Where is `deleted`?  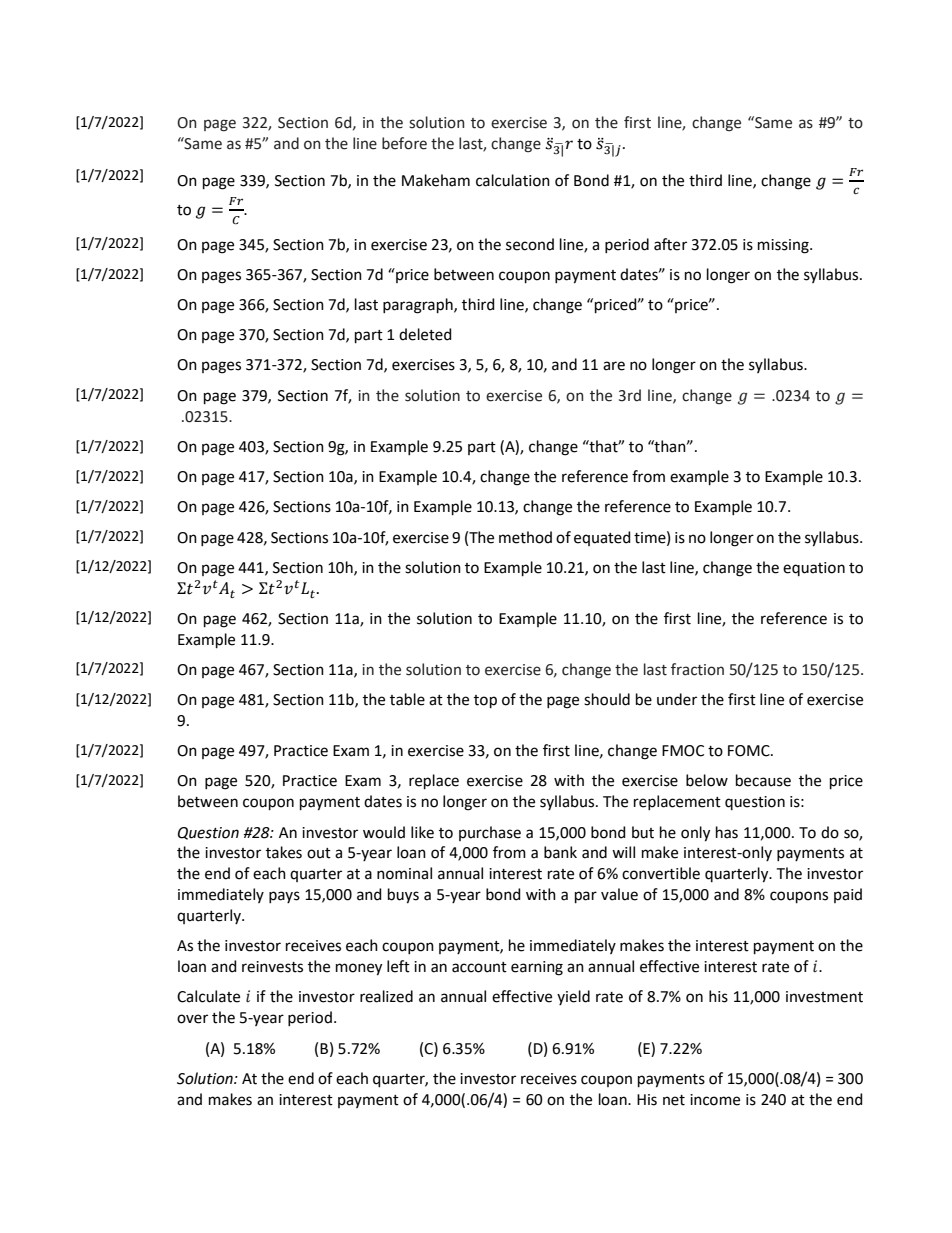 deleted is located at coordinates (425, 334).
